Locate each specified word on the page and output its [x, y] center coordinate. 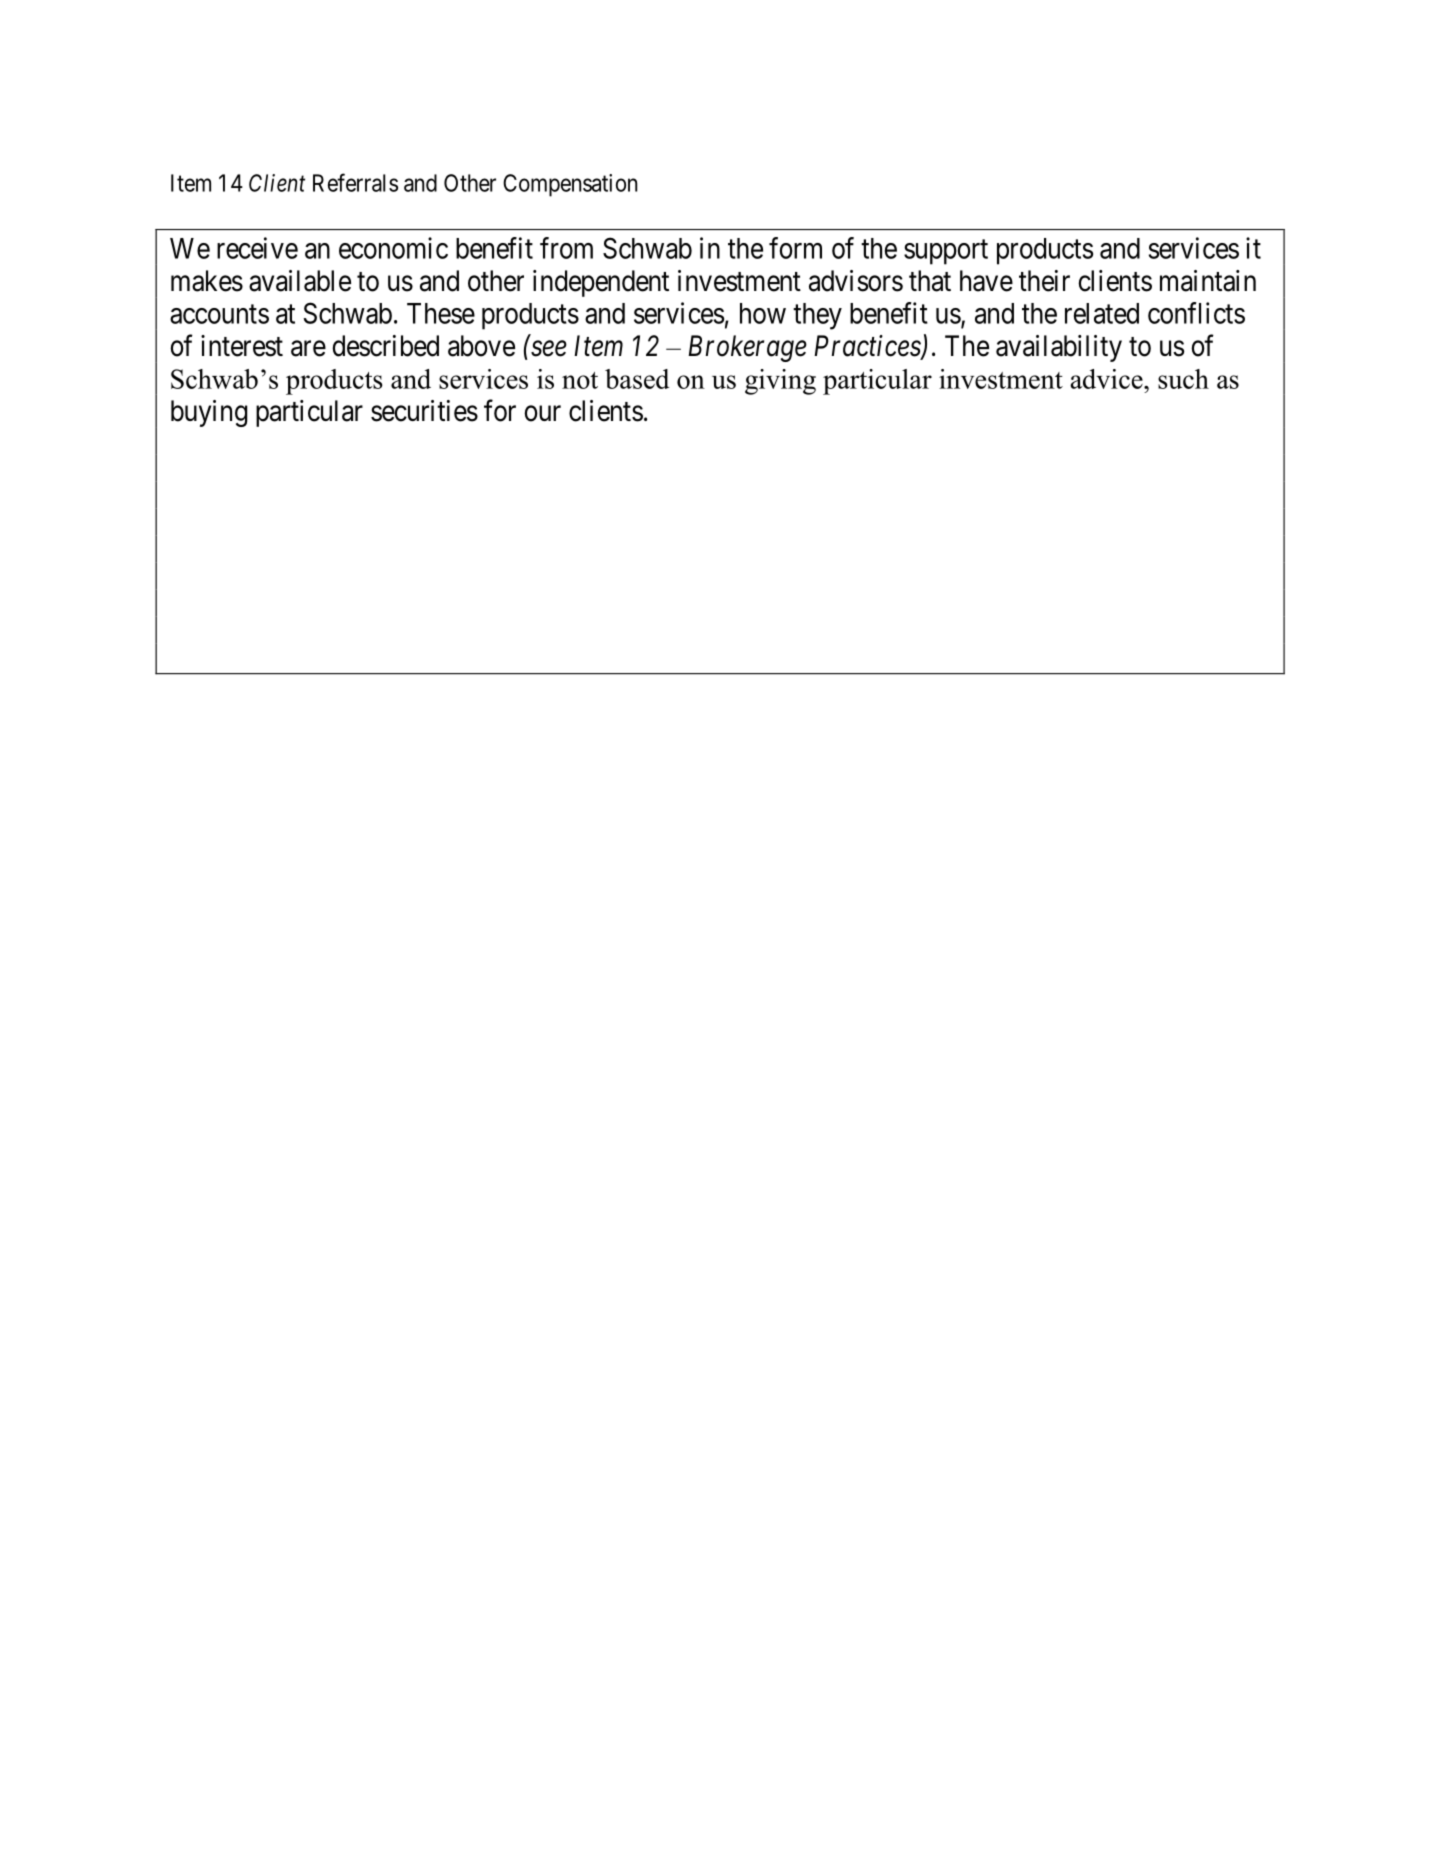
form [795, 248]
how [763, 313]
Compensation [570, 185]
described [386, 346]
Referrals [355, 182]
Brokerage [747, 348]
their [1044, 281]
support [946, 252]
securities [424, 411]
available [300, 281]
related [1102, 313]
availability [1059, 348]
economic [393, 248]
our [543, 413]
